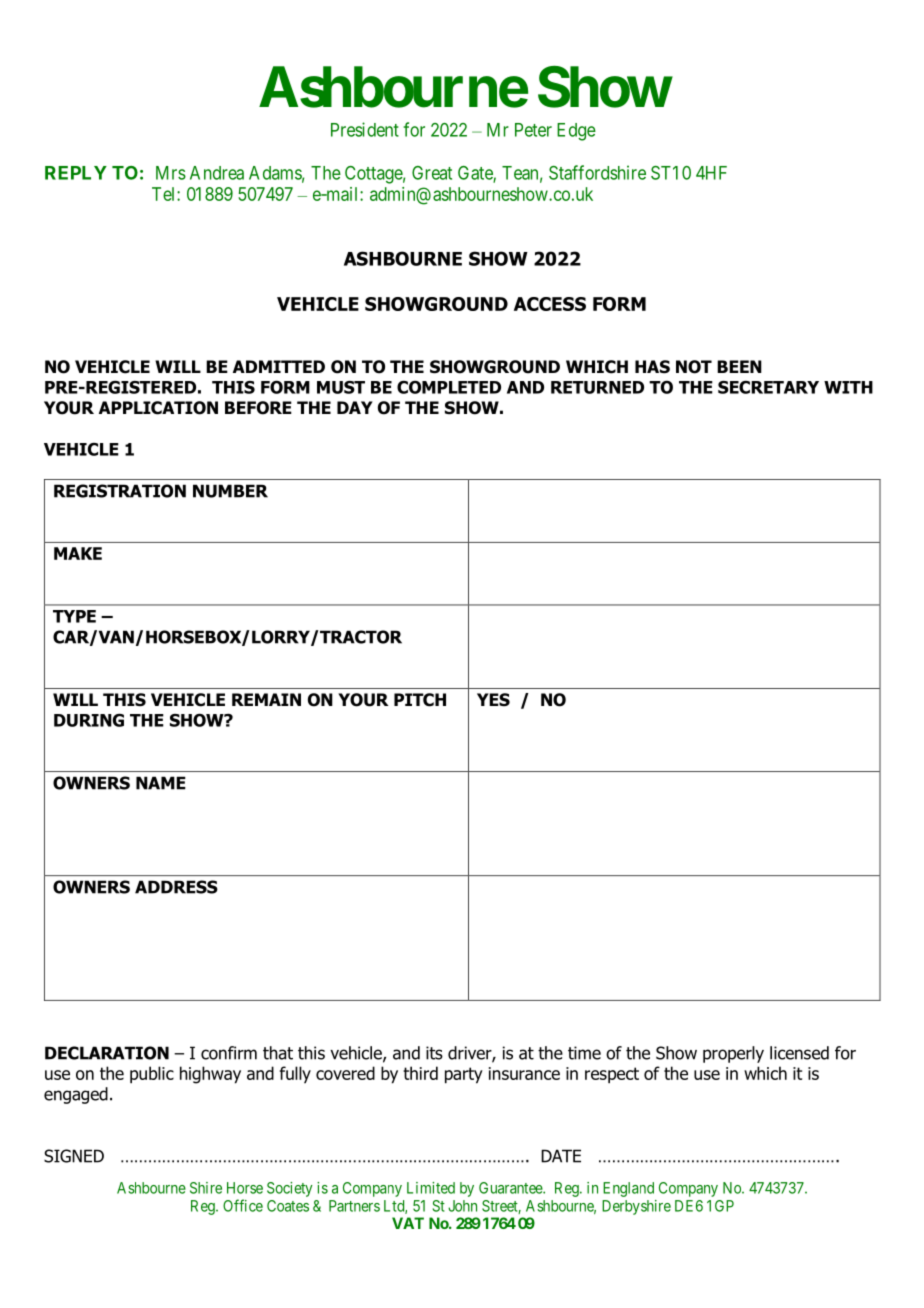 This screenshot has width=924, height=1308. I want to click on YES, so click(493, 700).
